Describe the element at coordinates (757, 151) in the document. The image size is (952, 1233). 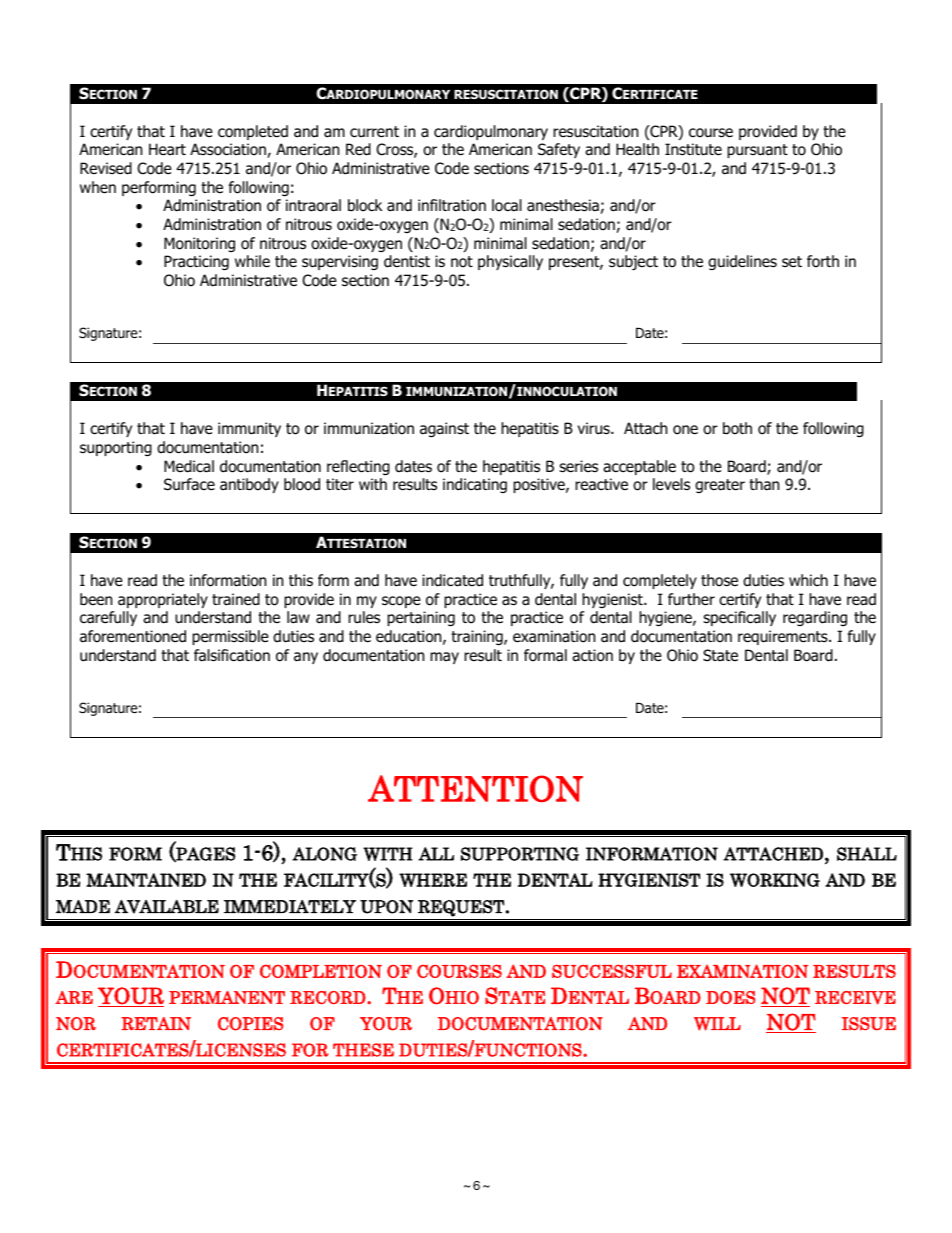
I see `pursuant` at that location.
